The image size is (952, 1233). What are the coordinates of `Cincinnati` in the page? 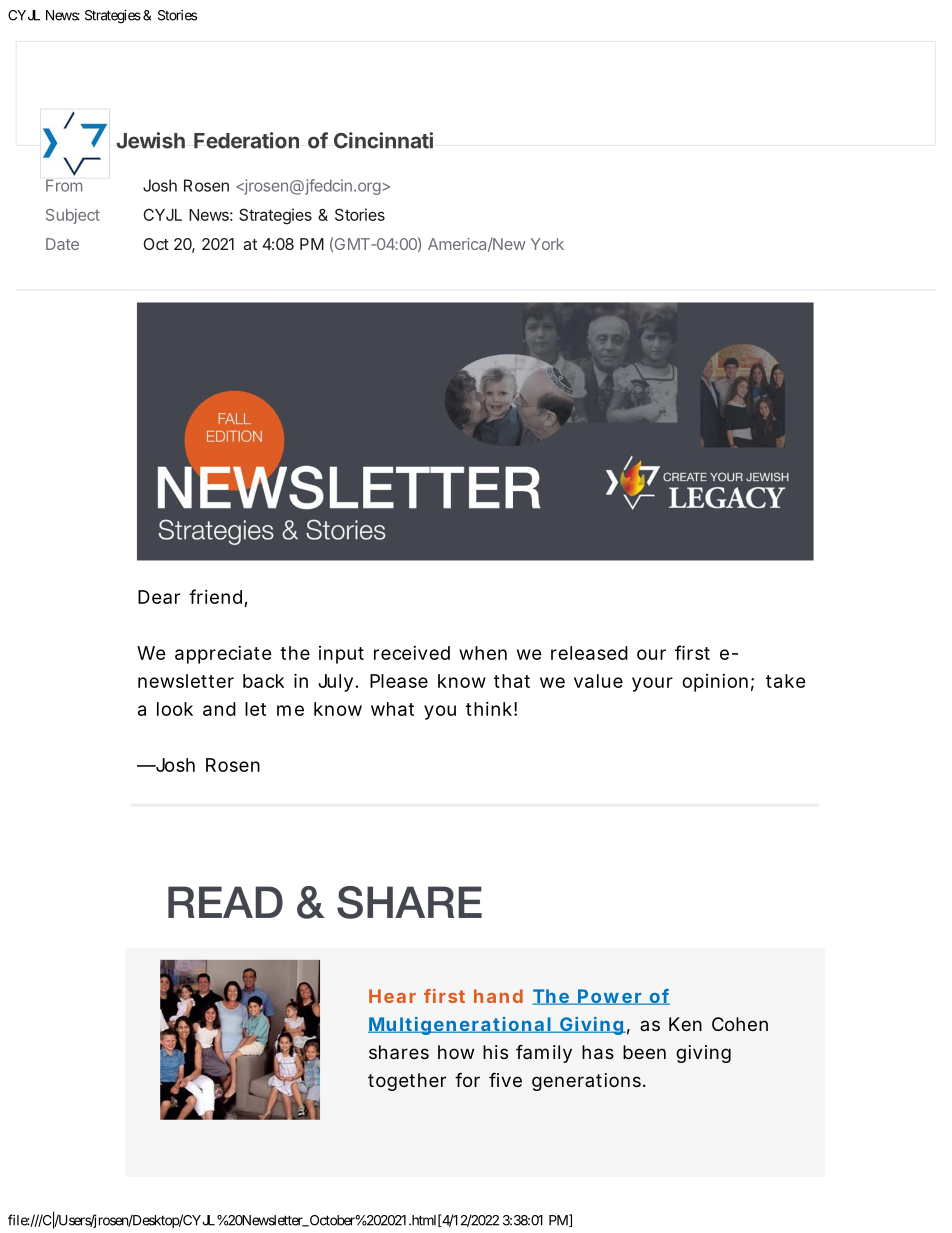 It's located at (383, 140).
